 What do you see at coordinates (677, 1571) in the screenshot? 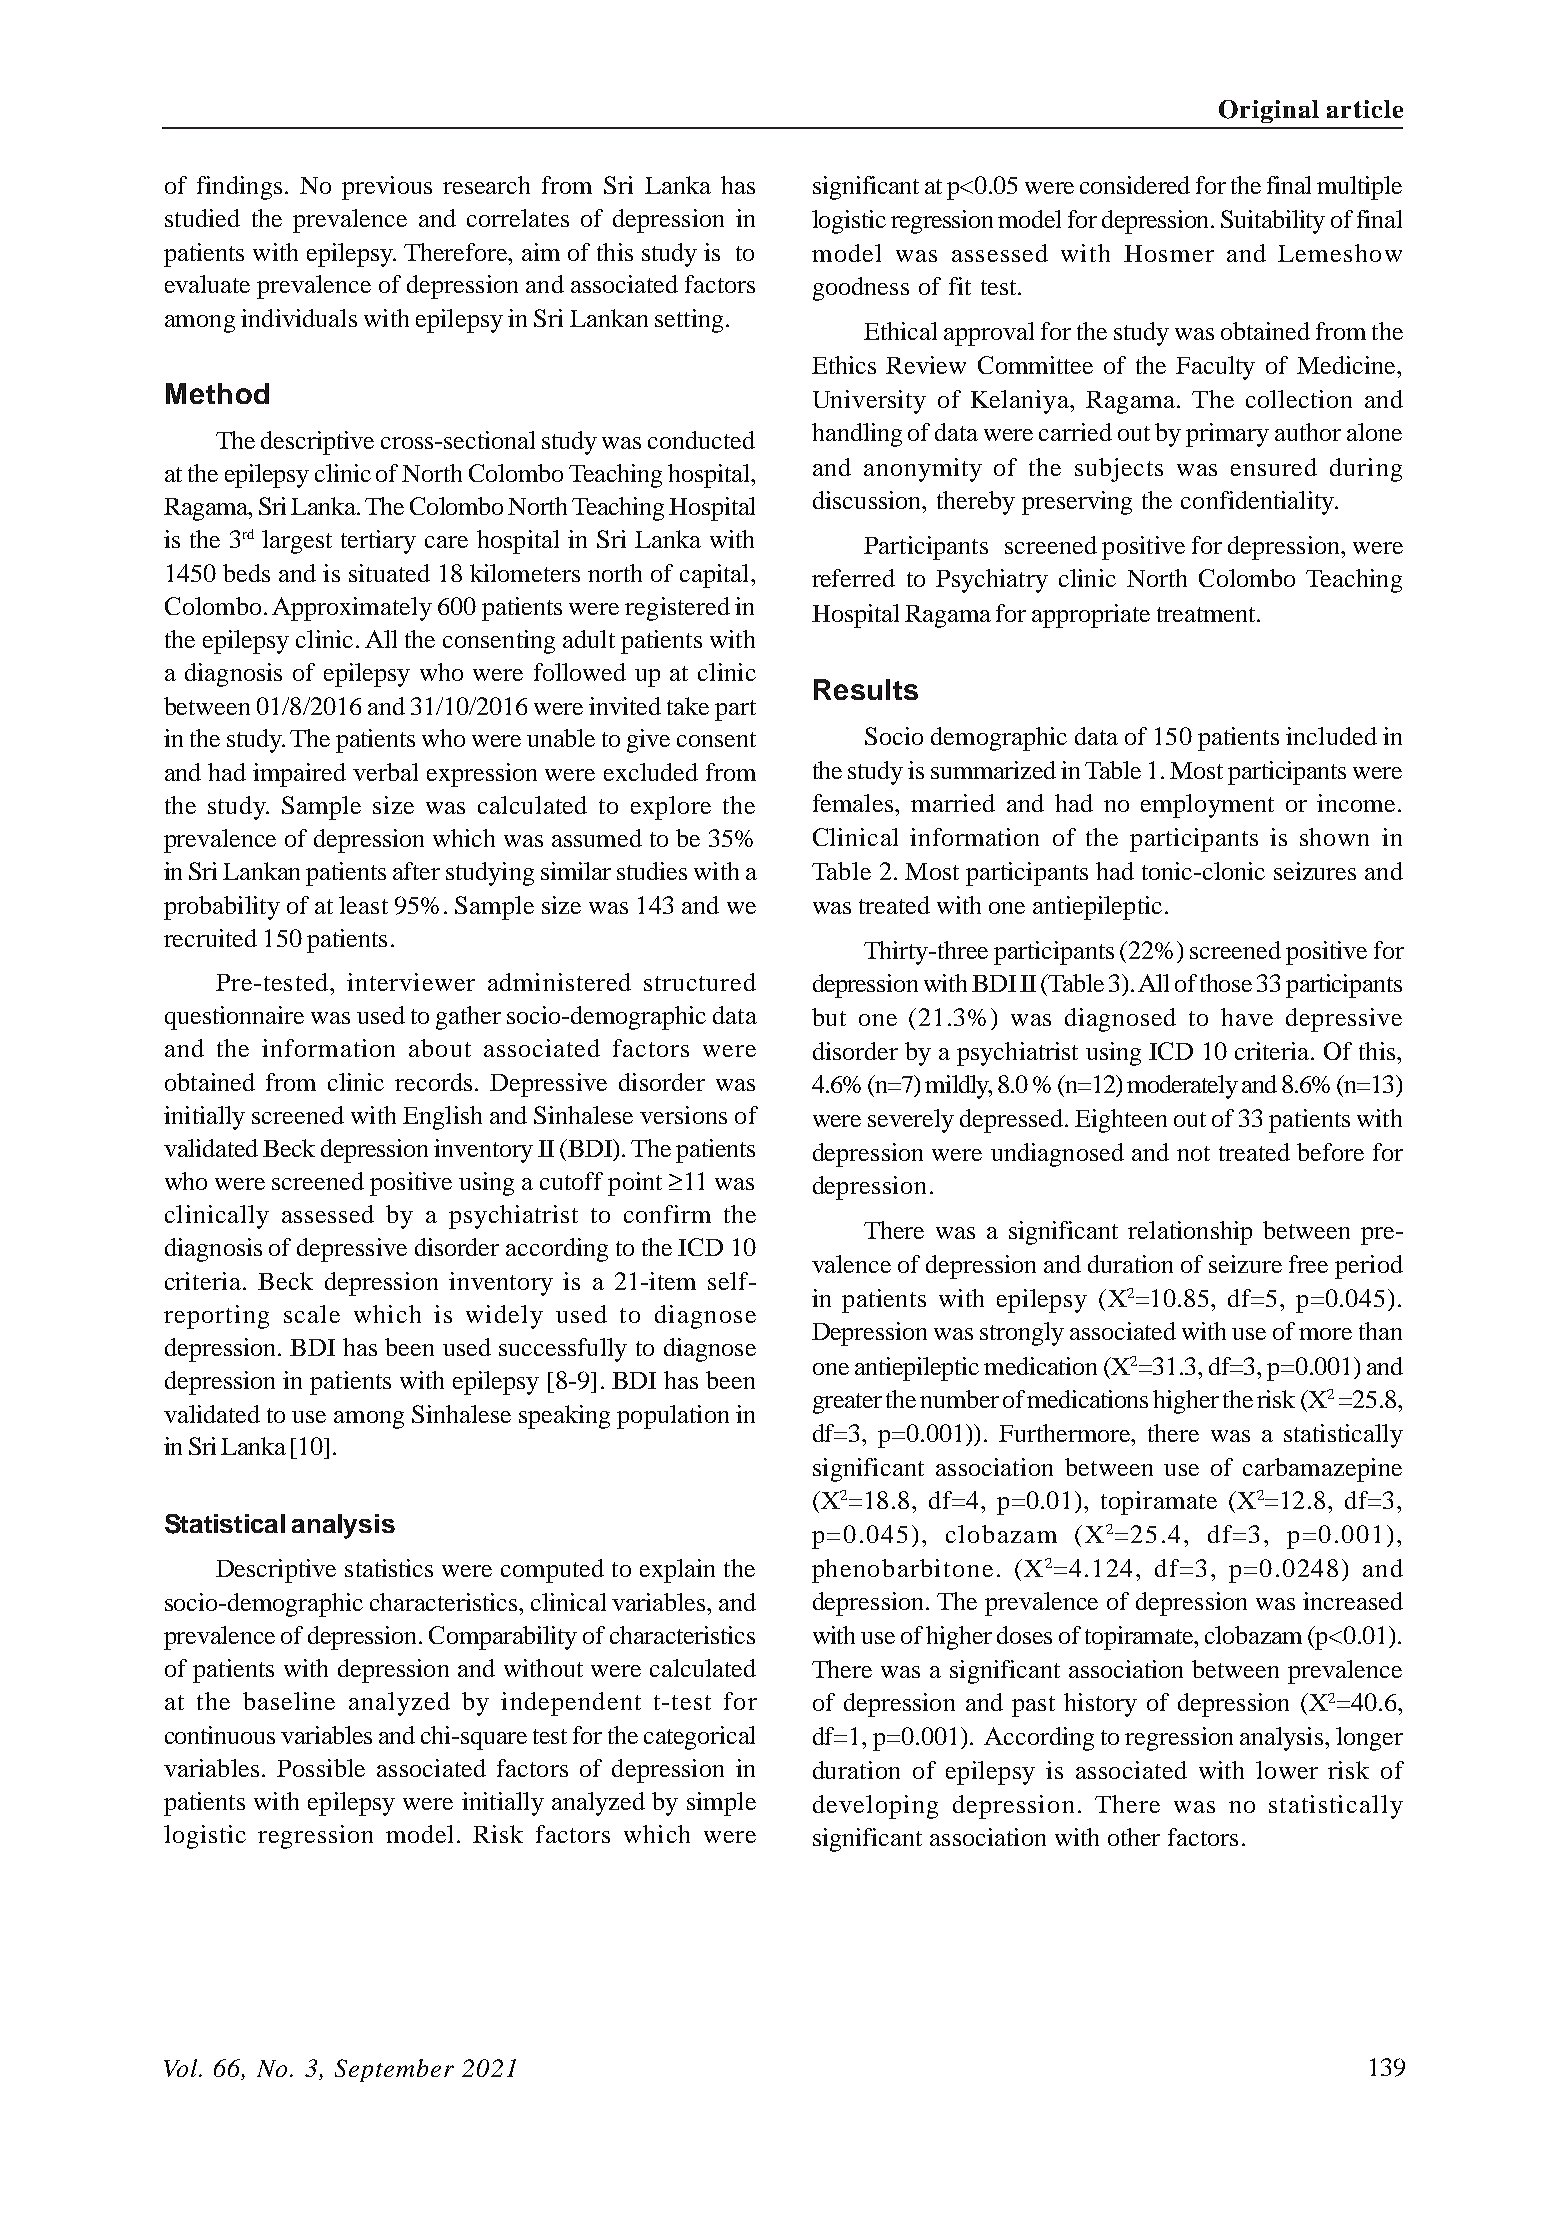
I see `explain` at bounding box center [677, 1571].
